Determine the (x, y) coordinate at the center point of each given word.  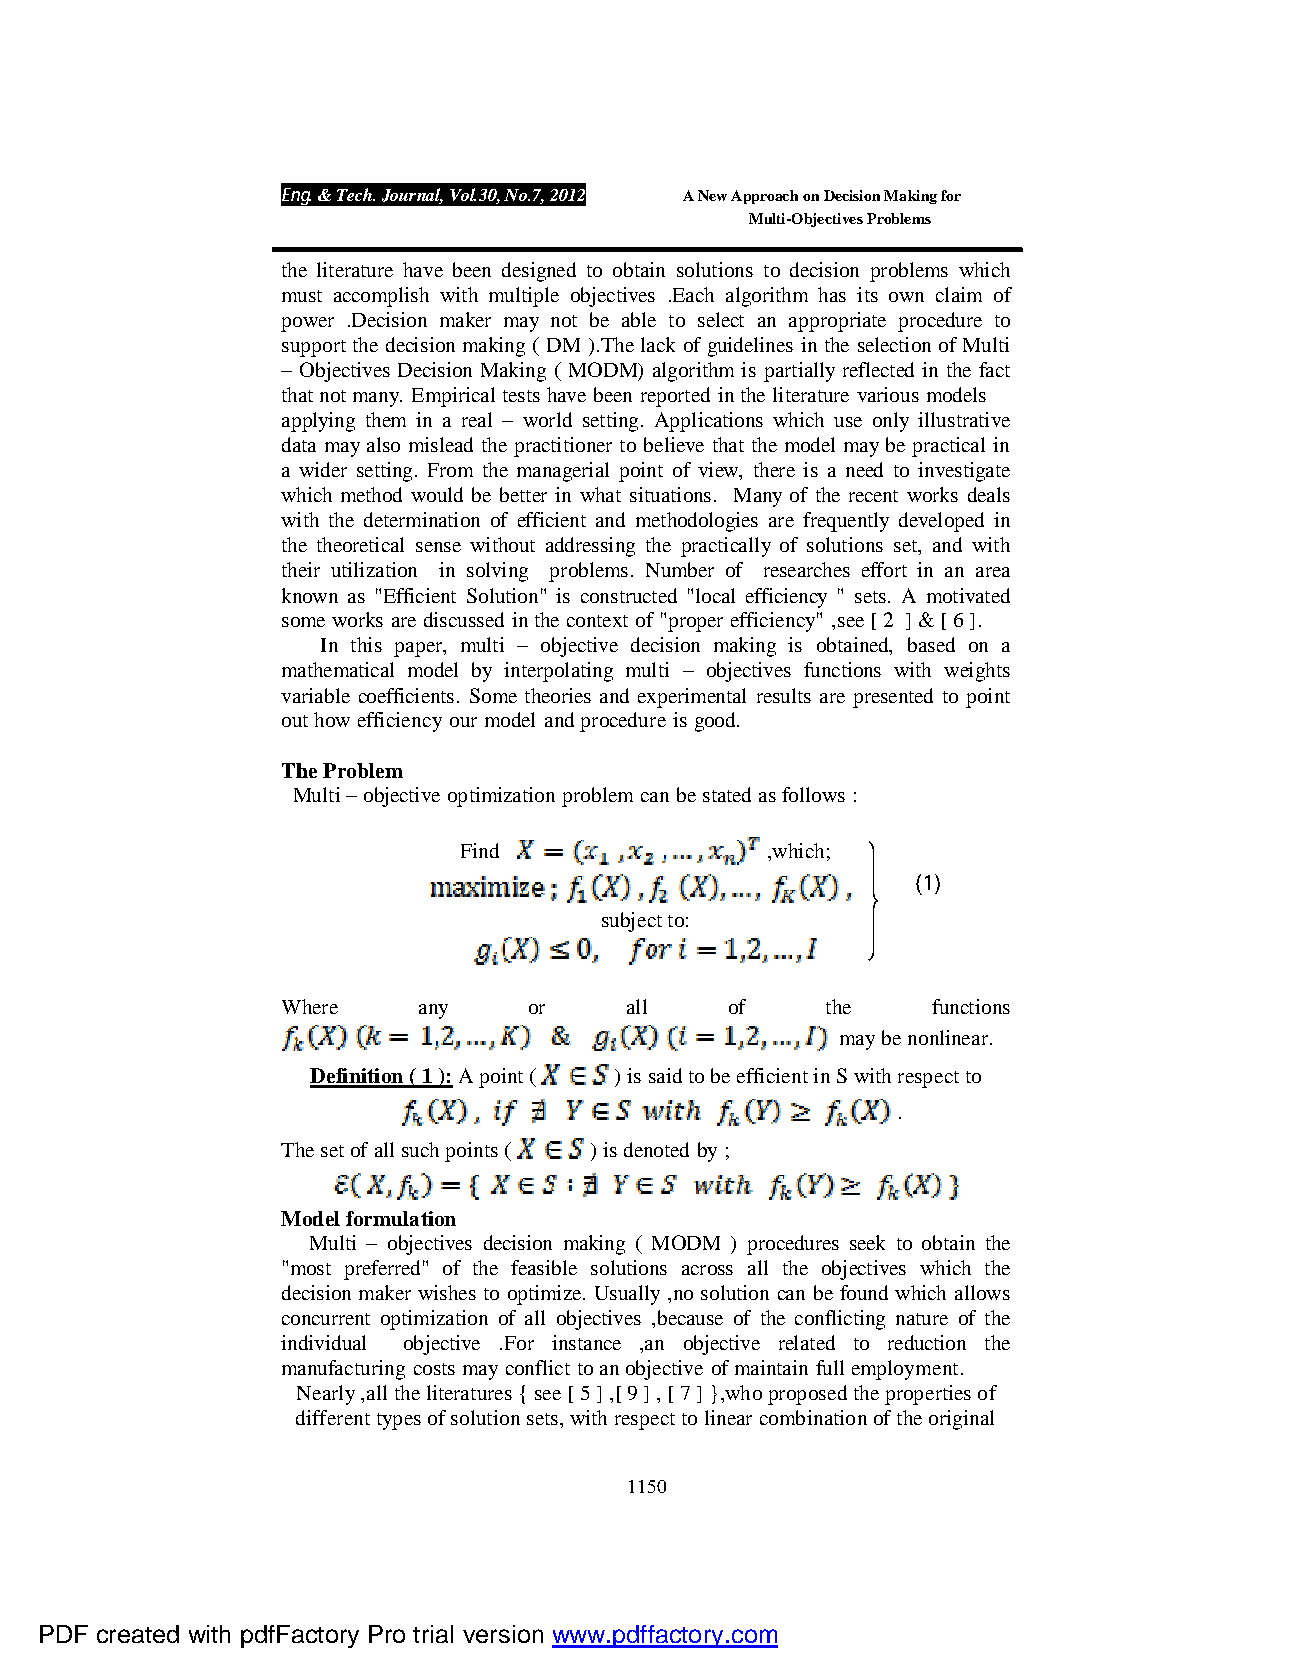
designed (539, 272)
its (867, 294)
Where (310, 1006)
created (138, 1634)
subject (632, 922)
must (302, 296)
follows (813, 794)
